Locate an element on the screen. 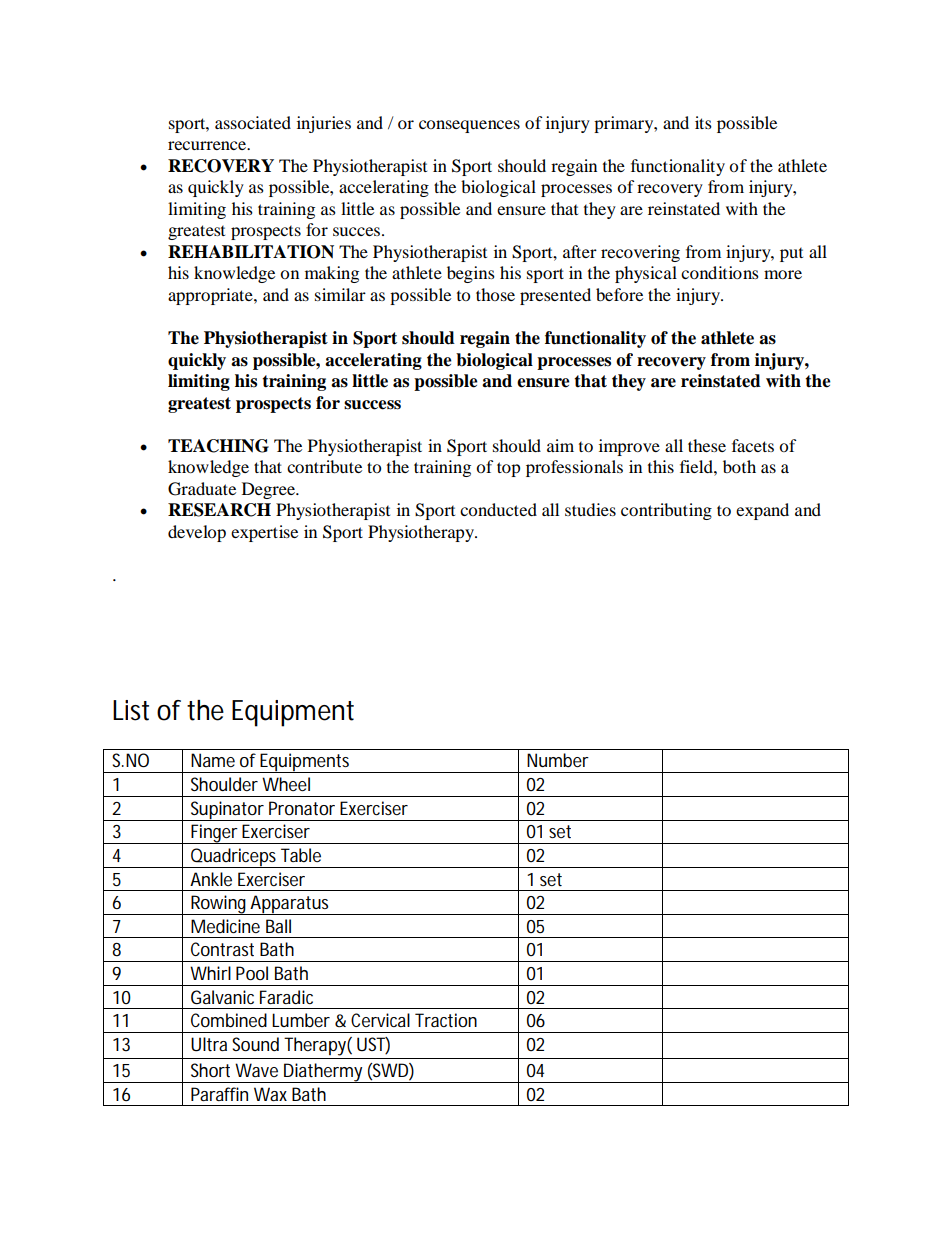 Image resolution: width=952 pixels, height=1233 pixels. develop is located at coordinates (197, 533).
